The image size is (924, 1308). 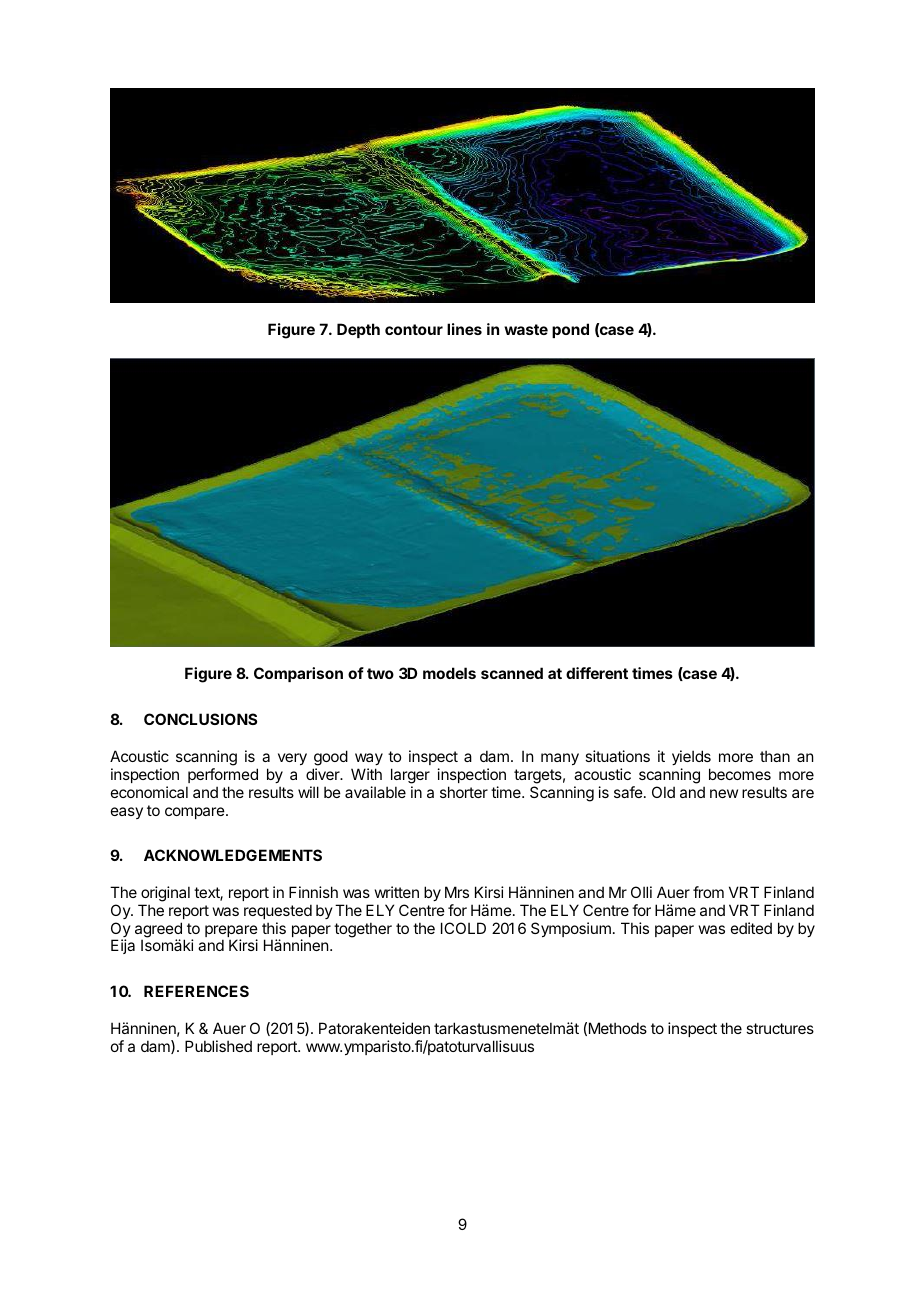 What do you see at coordinates (363, 930) in the document?
I see `together` at bounding box center [363, 930].
